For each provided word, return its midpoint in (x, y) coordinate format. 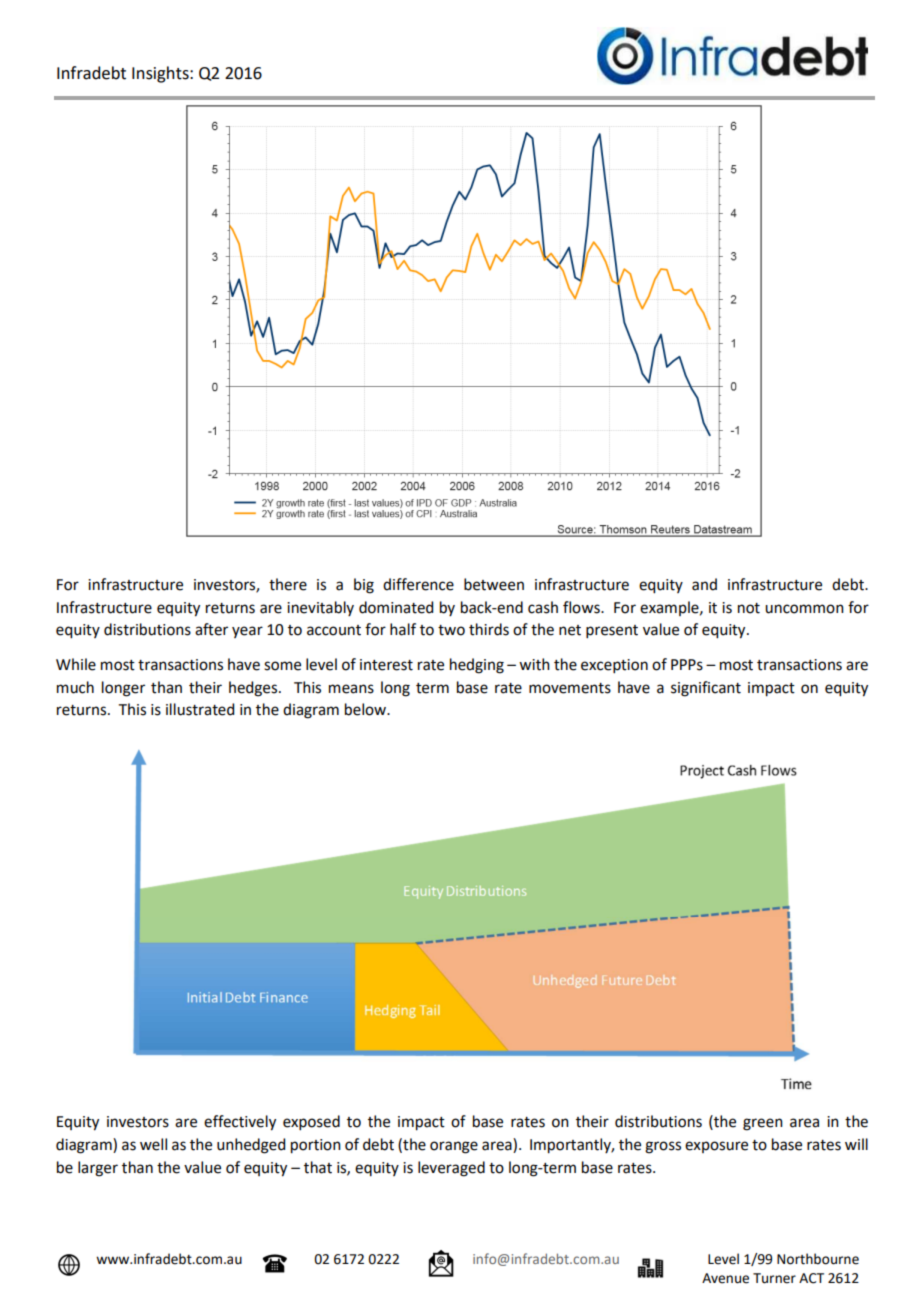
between (494, 584)
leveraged (451, 1169)
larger (98, 1169)
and (704, 584)
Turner (774, 1278)
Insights (161, 74)
